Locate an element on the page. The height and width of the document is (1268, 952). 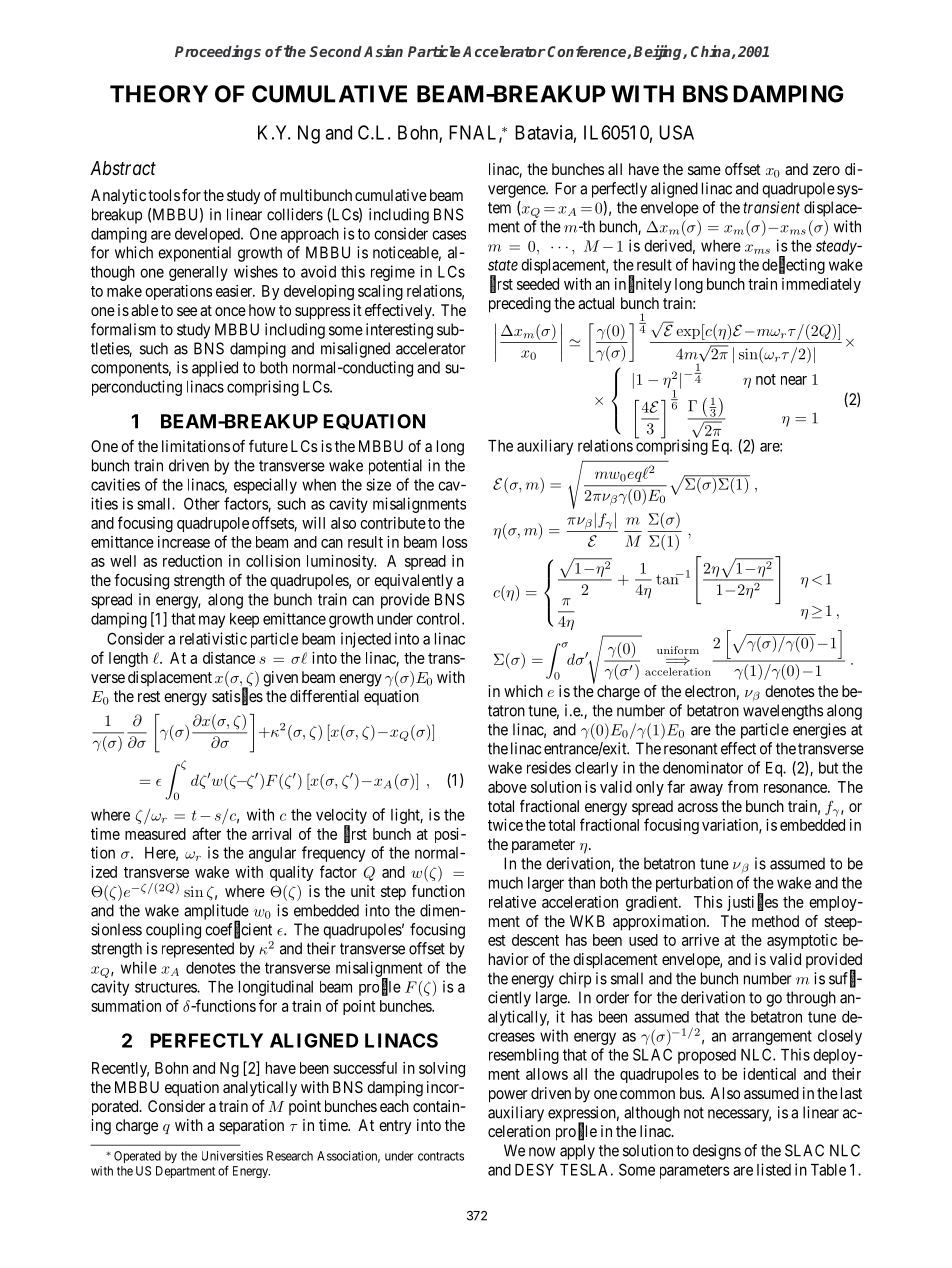
Operated is located at coordinates (137, 1157).
